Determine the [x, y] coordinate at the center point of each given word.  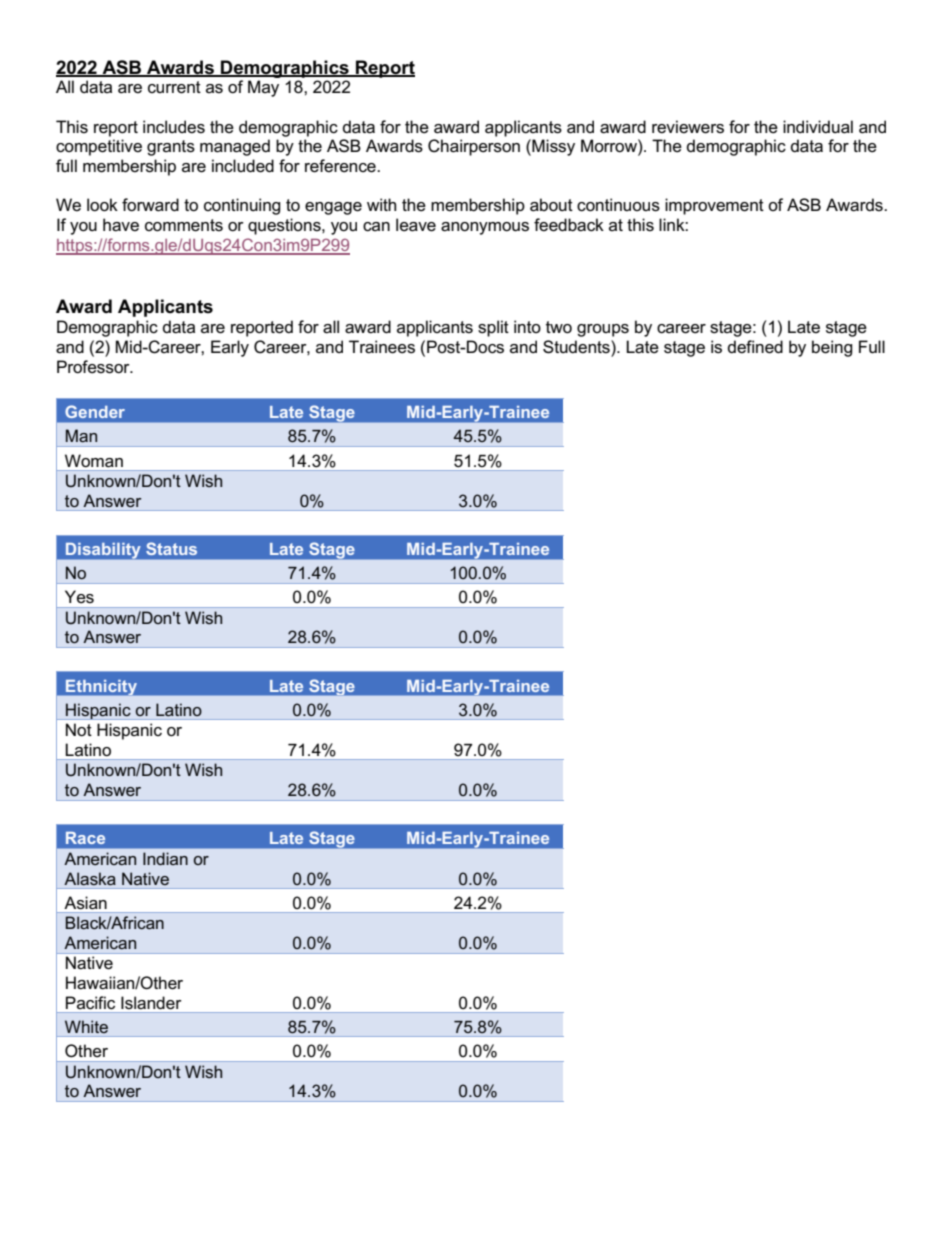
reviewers [688, 127]
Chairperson [474, 147]
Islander [151, 1003]
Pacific [90, 1003]
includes [174, 127]
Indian [165, 858]
